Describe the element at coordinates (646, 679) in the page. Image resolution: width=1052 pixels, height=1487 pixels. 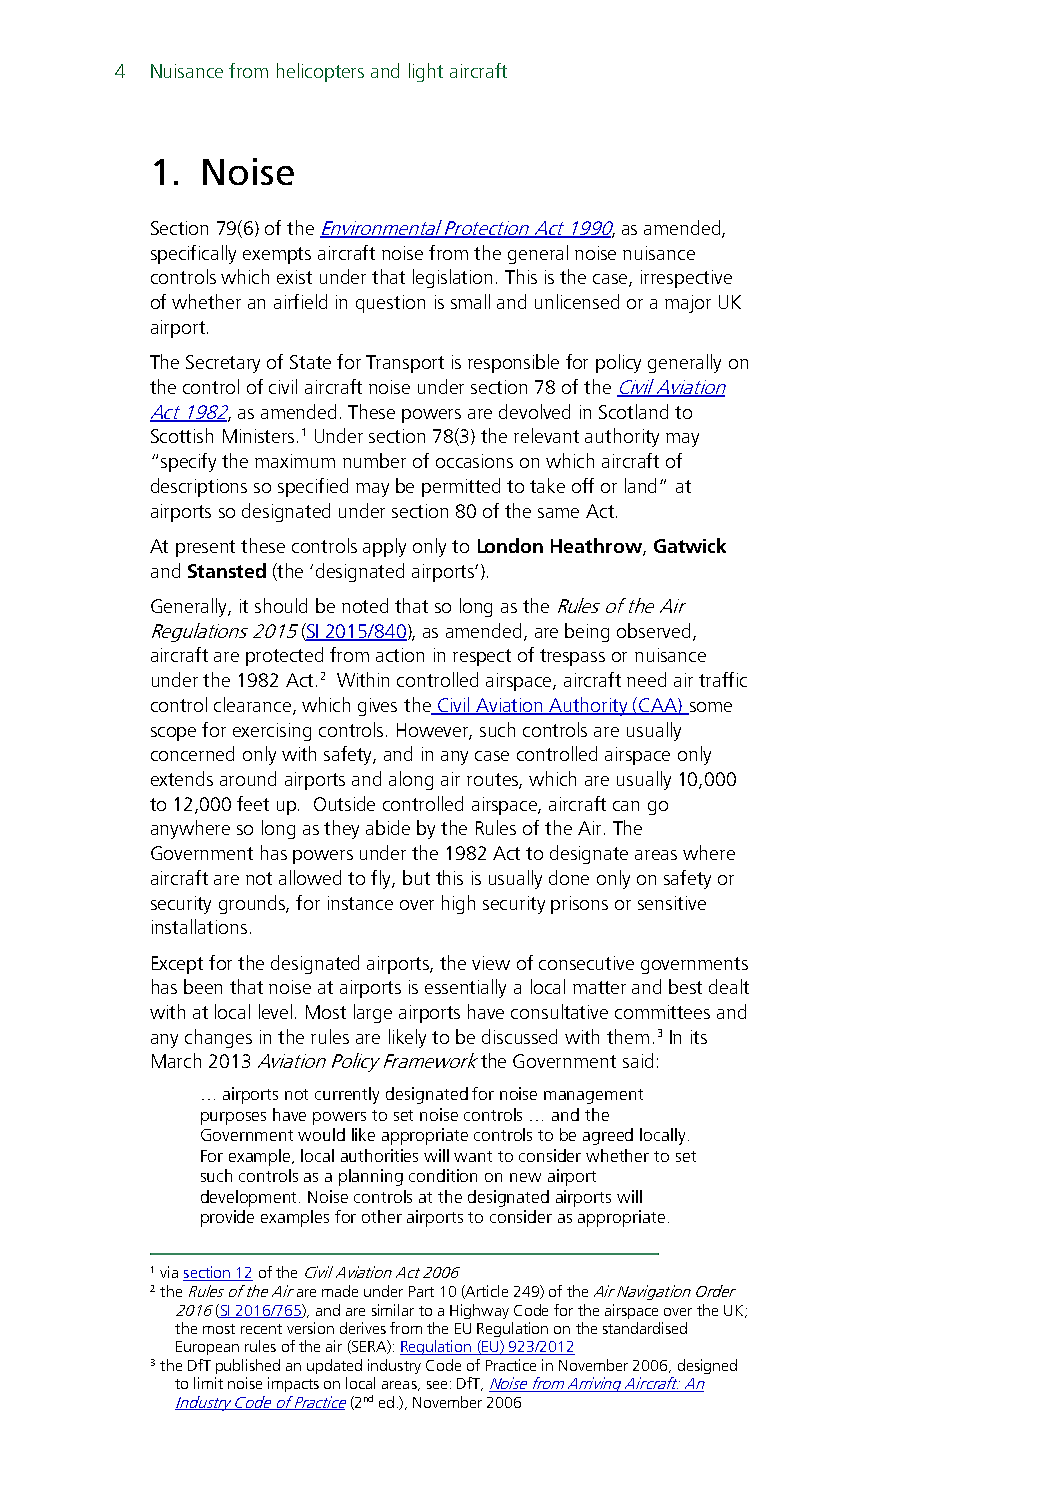
I see `need` at that location.
